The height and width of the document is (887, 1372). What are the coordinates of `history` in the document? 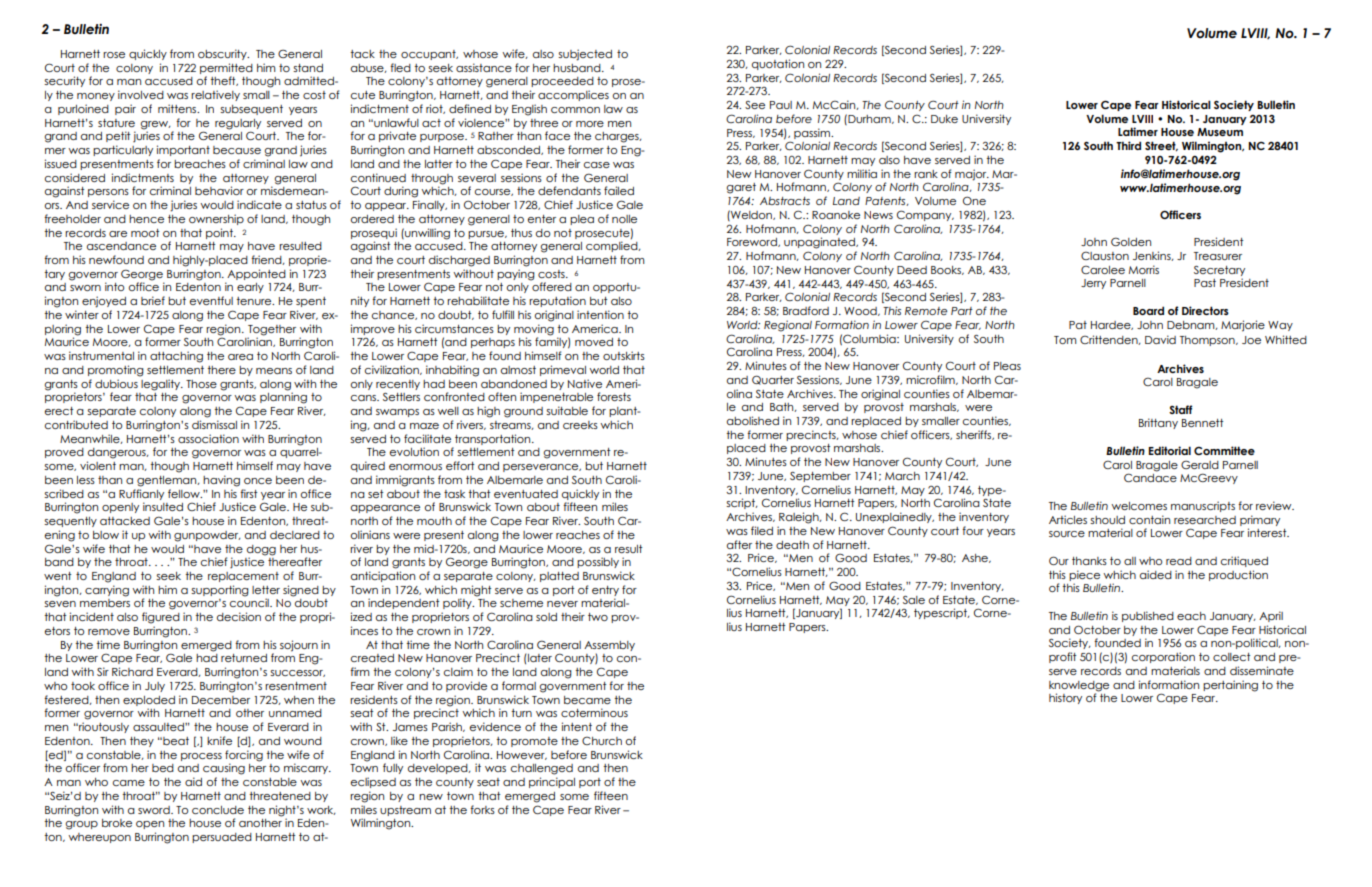 It's located at (1065, 698).
